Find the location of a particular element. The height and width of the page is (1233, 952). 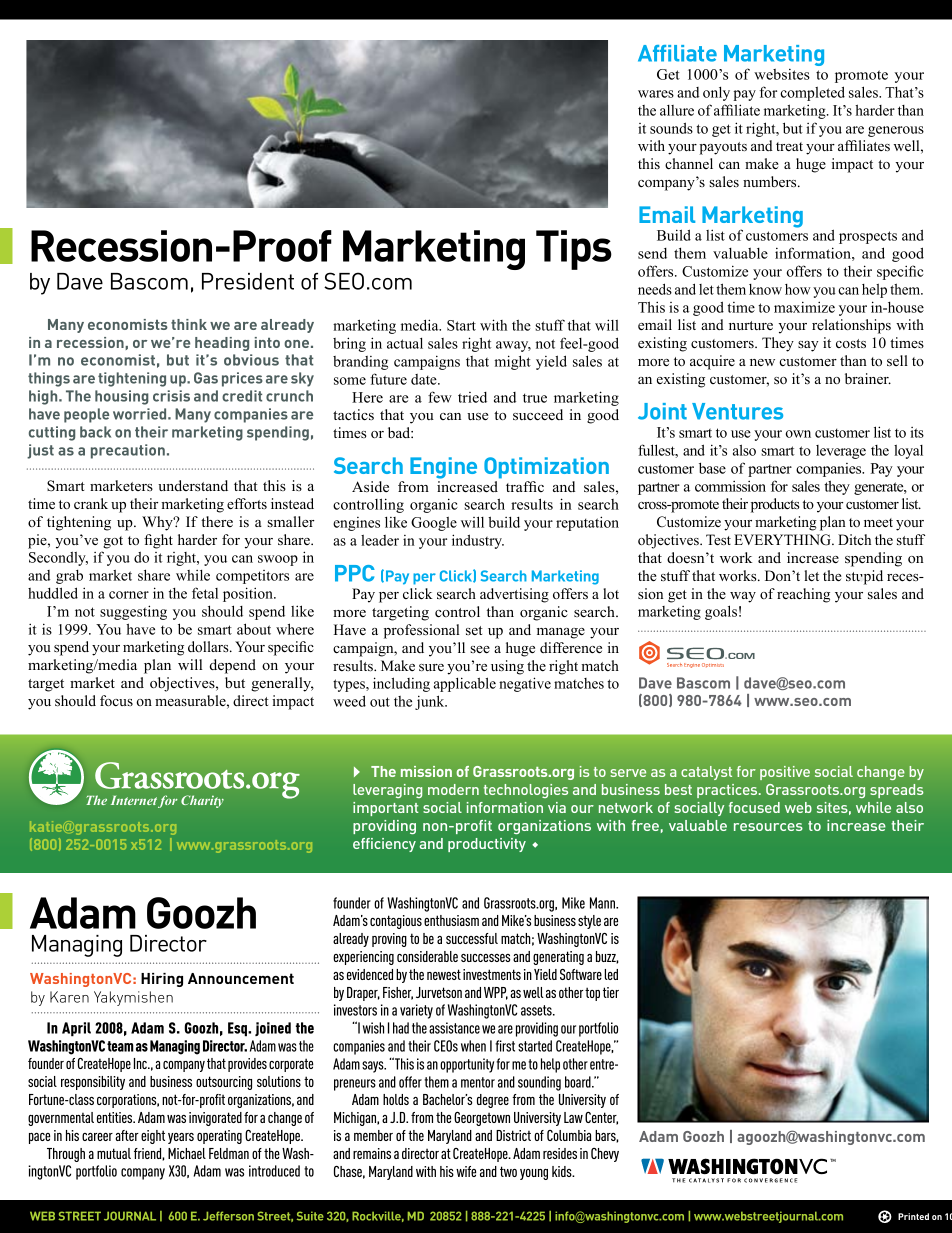

wares is located at coordinates (656, 94).
